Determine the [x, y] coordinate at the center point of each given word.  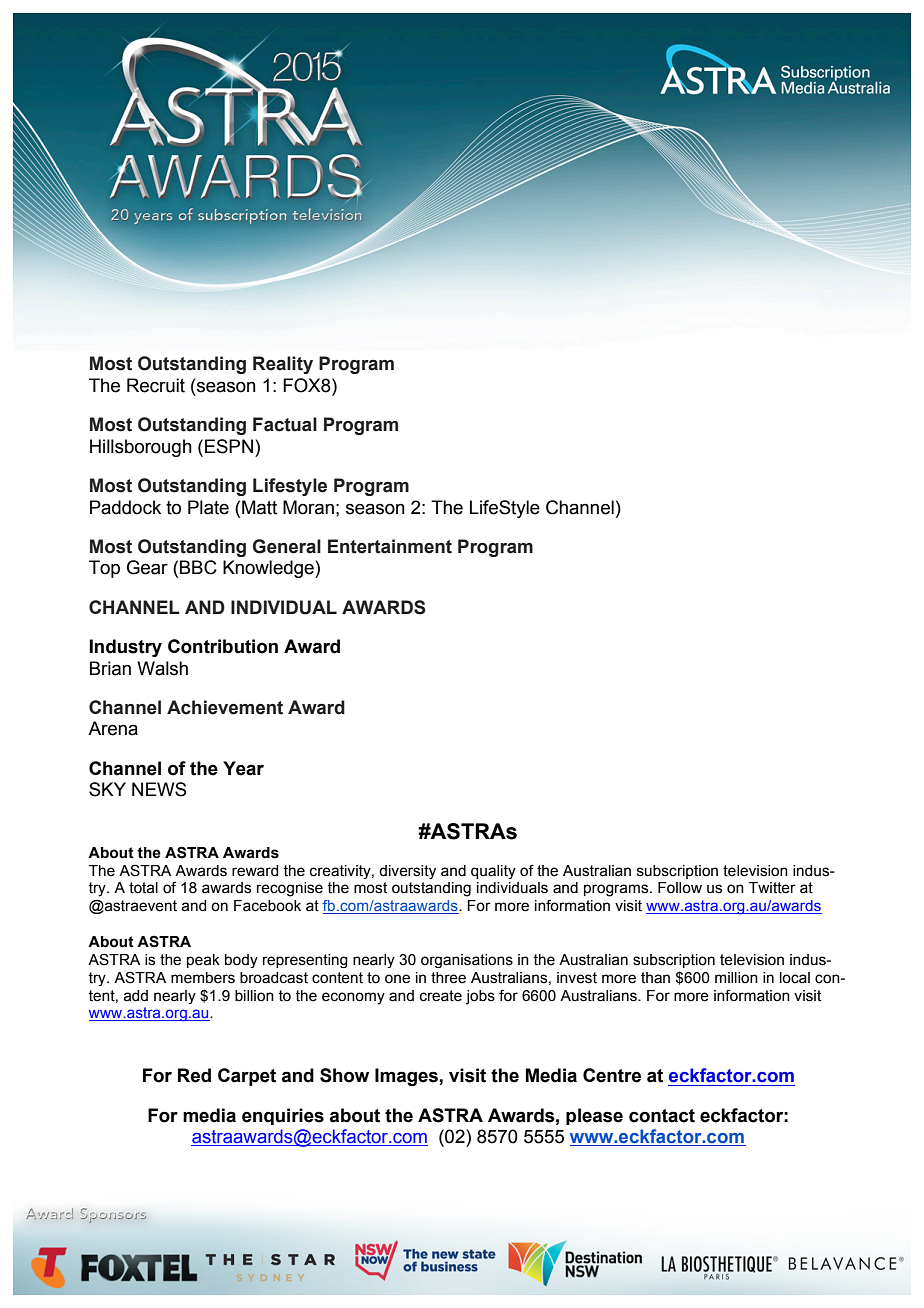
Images [407, 1077]
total [143, 888]
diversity [407, 872]
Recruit [156, 385]
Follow [680, 888]
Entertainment [390, 546]
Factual [285, 424]
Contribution [223, 646]
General [287, 546]
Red [194, 1075]
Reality [283, 365]
